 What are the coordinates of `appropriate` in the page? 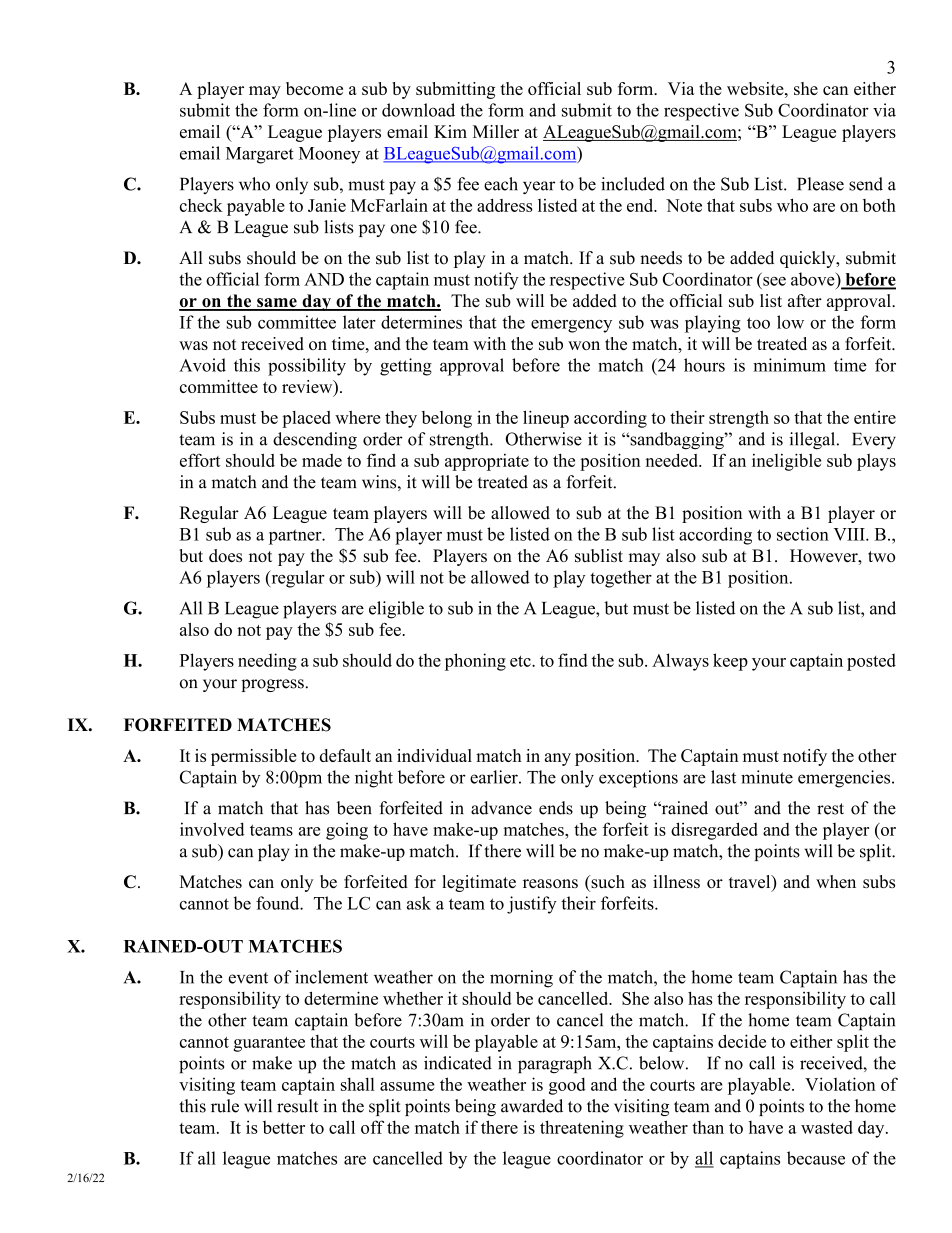 It's located at (487, 462).
